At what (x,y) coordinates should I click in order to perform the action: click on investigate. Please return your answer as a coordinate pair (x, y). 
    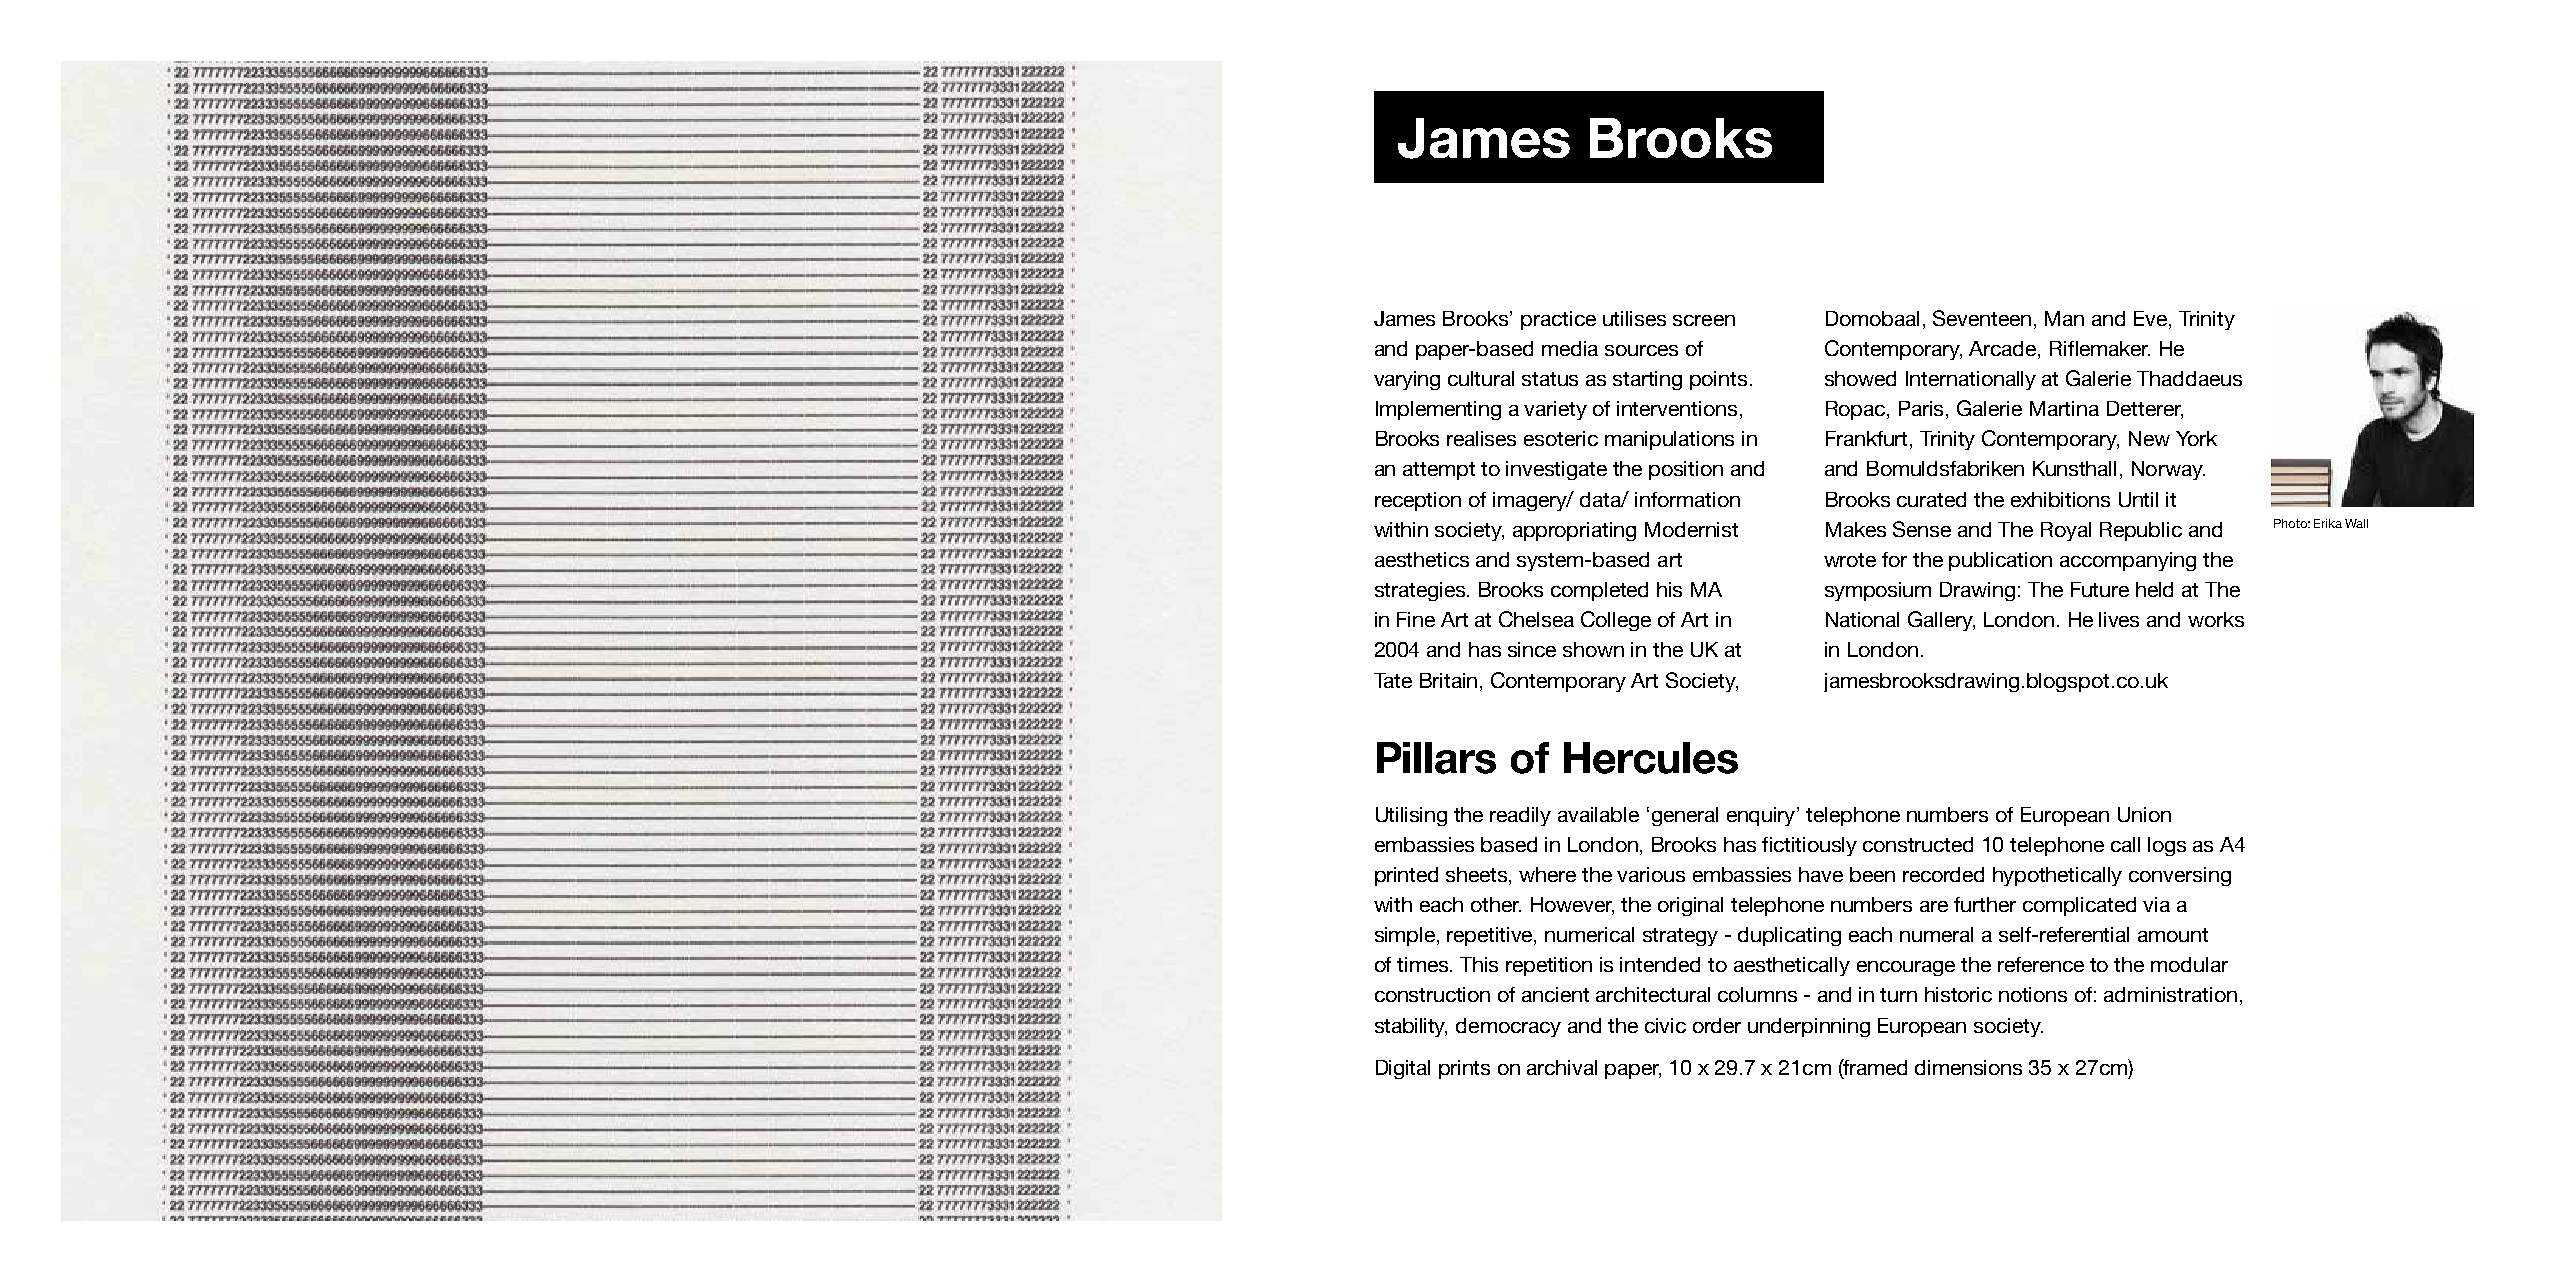
    Looking at the image, I should click on (1556, 470).
